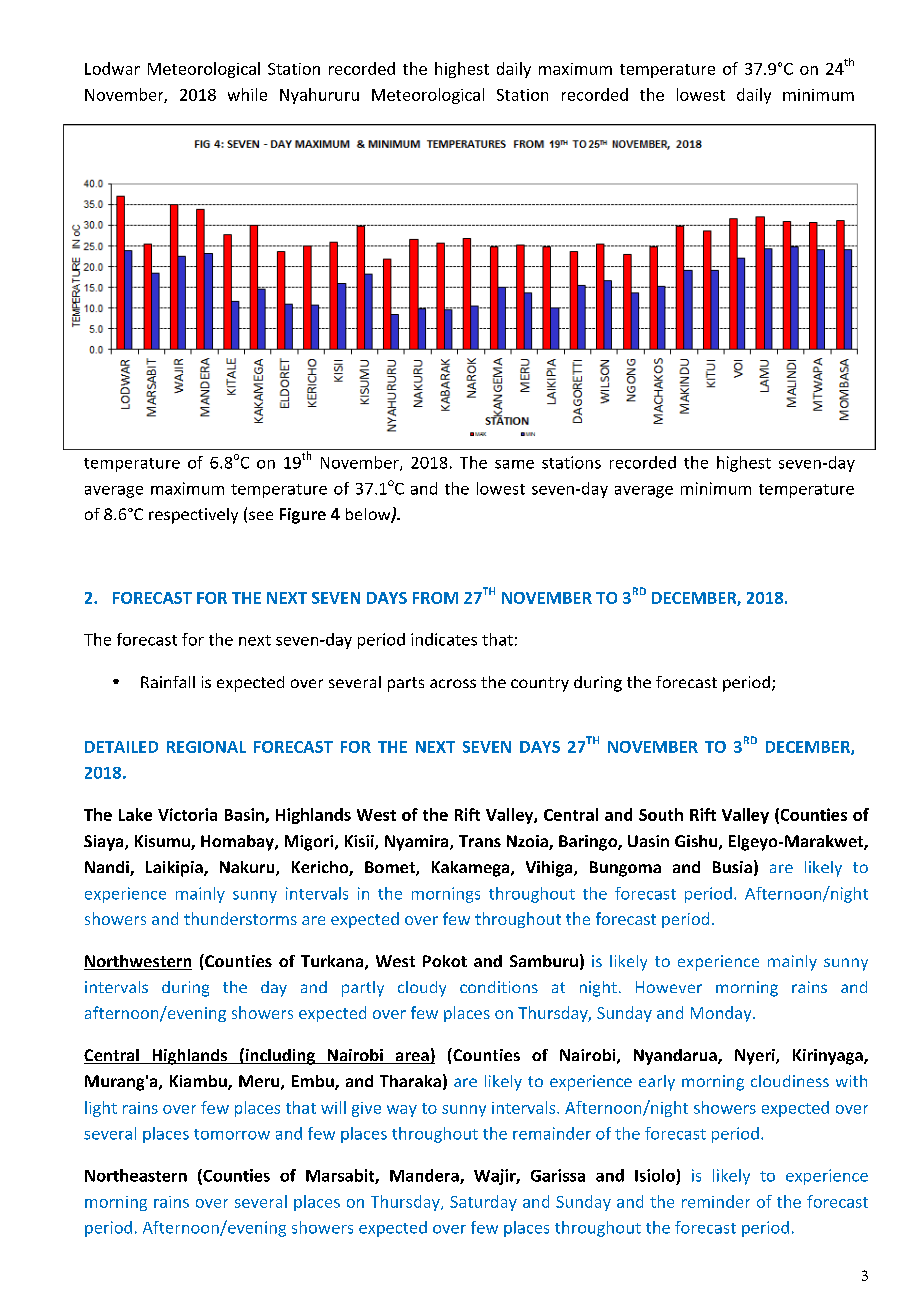 The height and width of the image is (1308, 924). Describe the element at coordinates (168, 682) in the image. I see `Rainfall` at that location.
